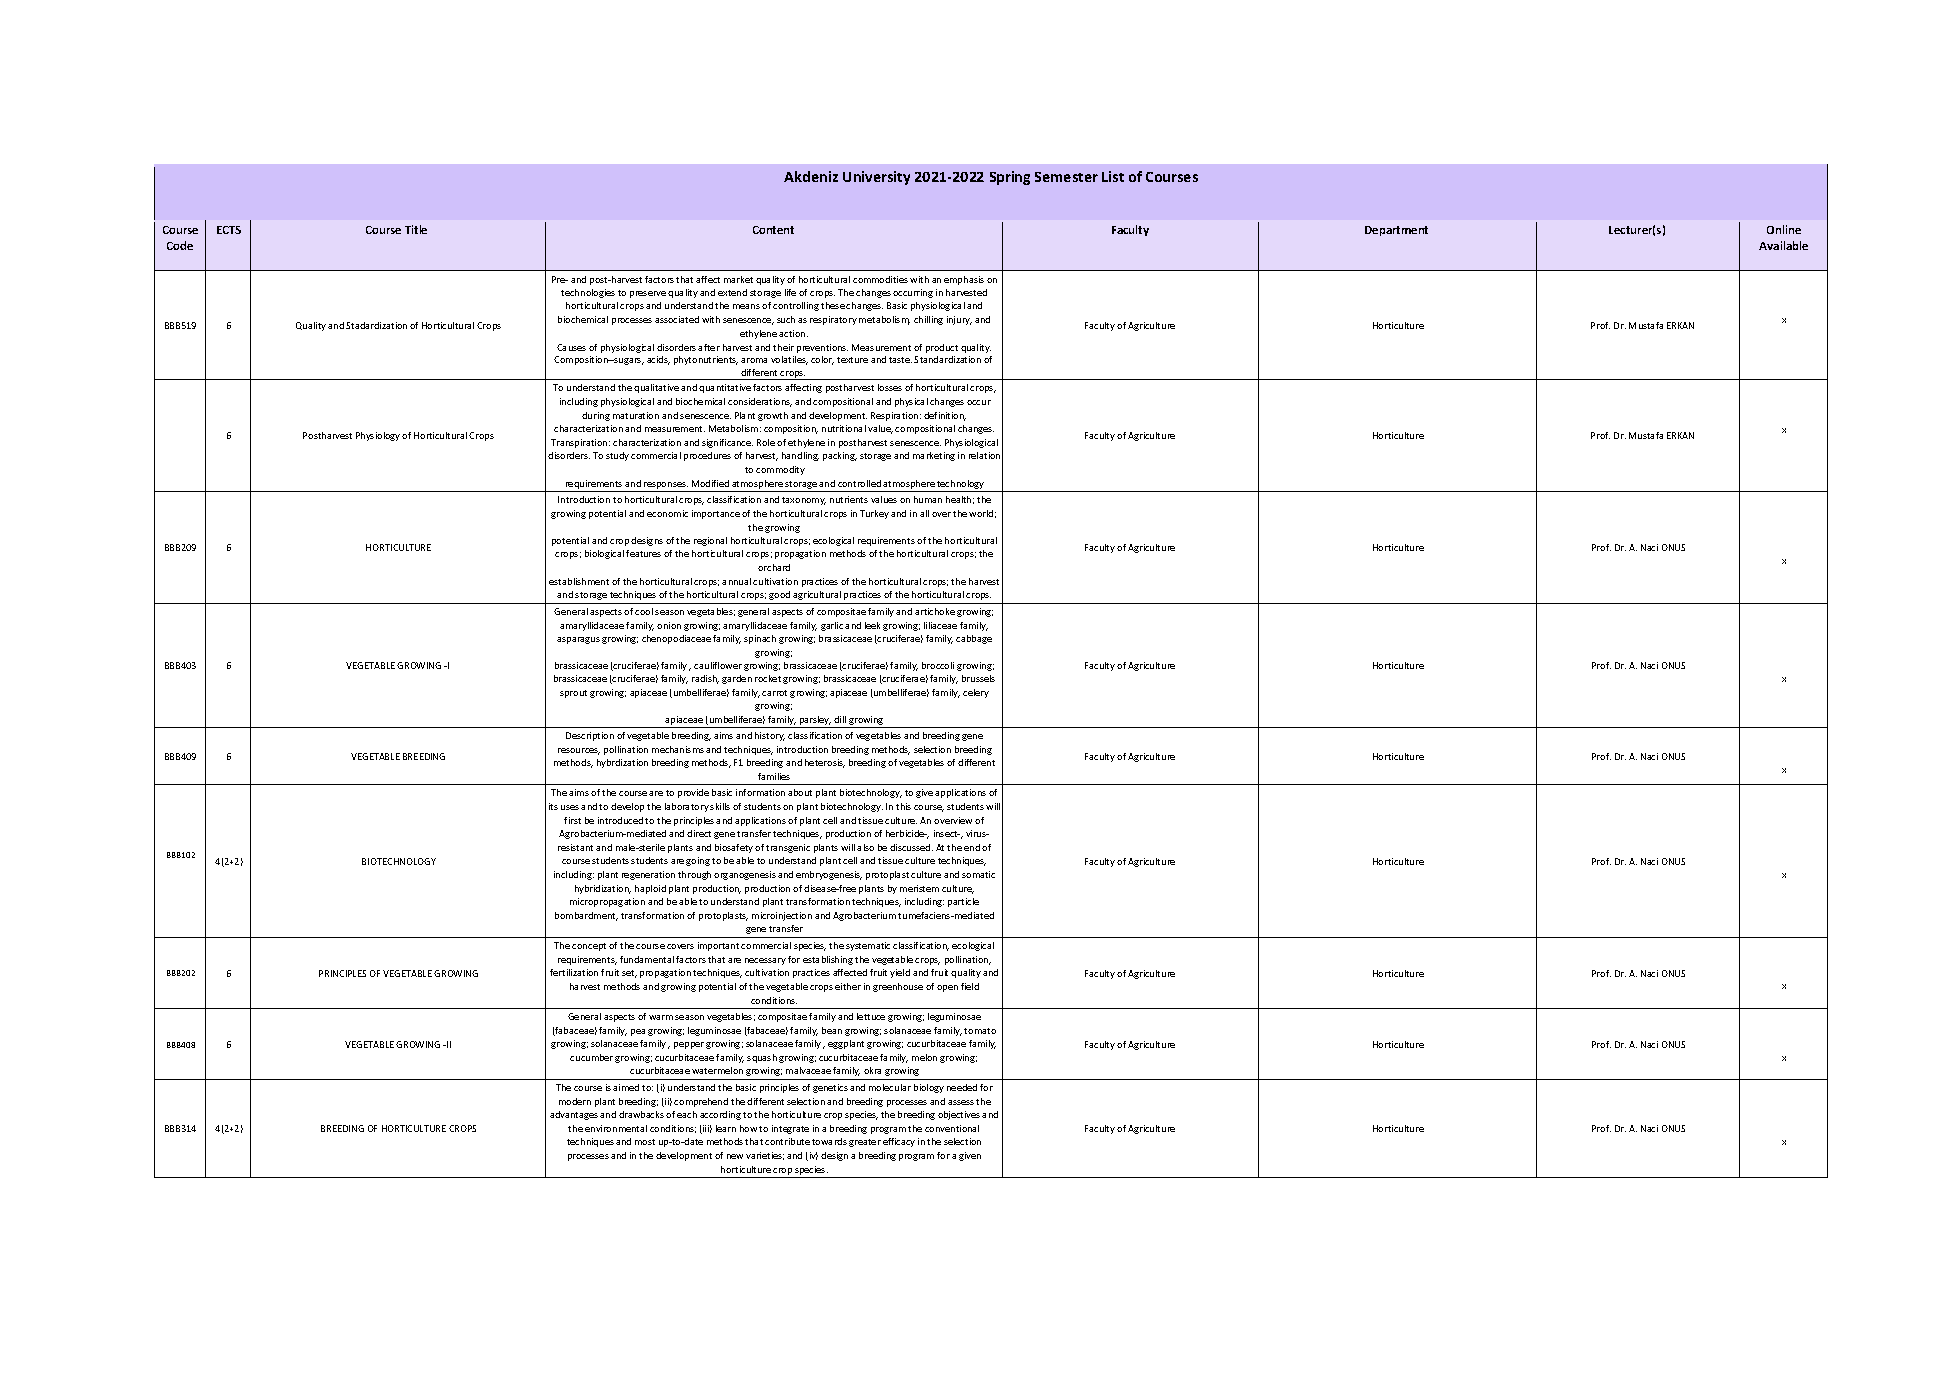 The image size is (1947, 1377). What do you see at coordinates (1784, 229) in the document?
I see `Online` at bounding box center [1784, 229].
